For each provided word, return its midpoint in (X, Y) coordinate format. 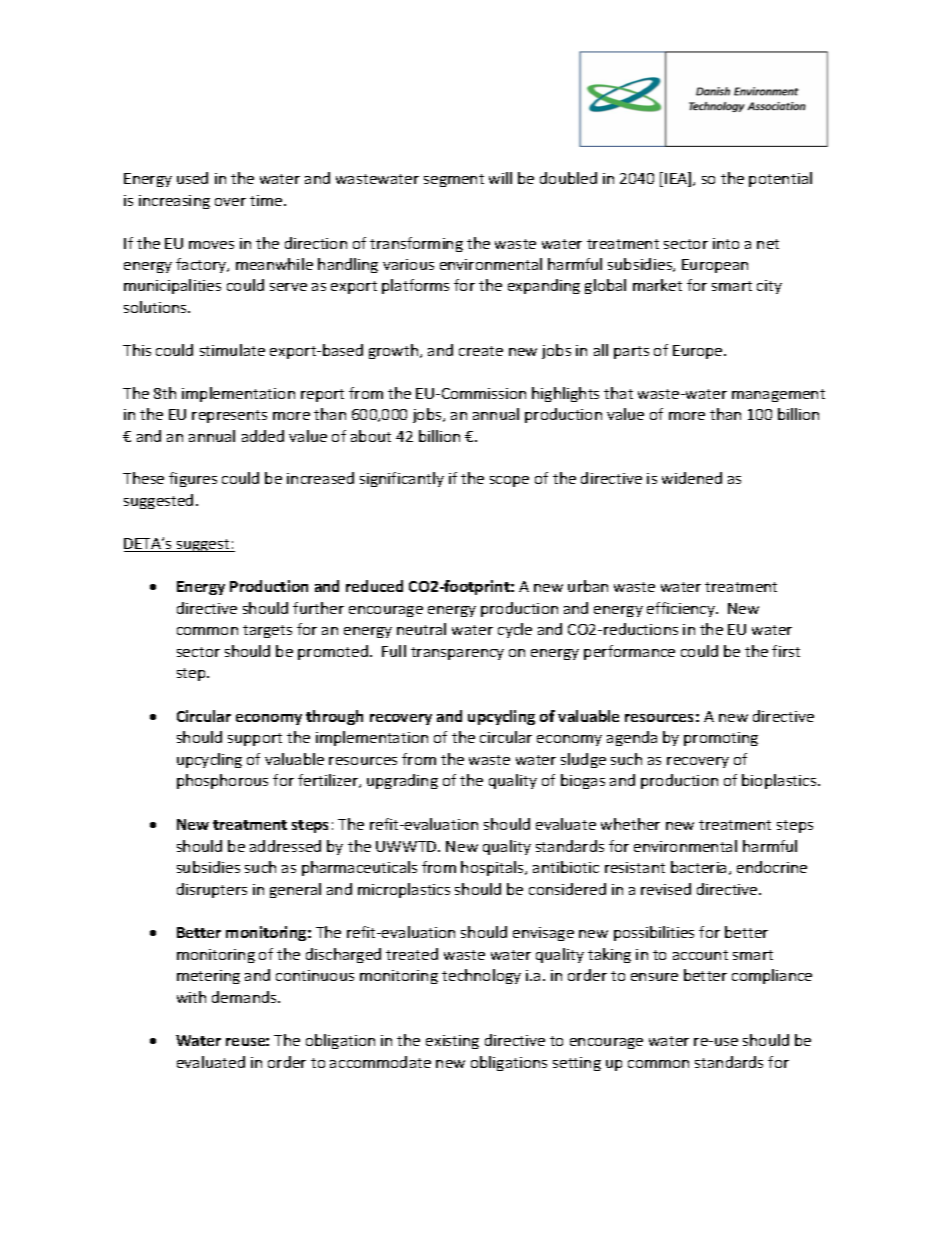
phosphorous (222, 781)
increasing (174, 202)
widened (692, 478)
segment (454, 180)
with (191, 997)
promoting (721, 739)
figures (193, 479)
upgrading (402, 781)
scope (509, 481)
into (726, 243)
